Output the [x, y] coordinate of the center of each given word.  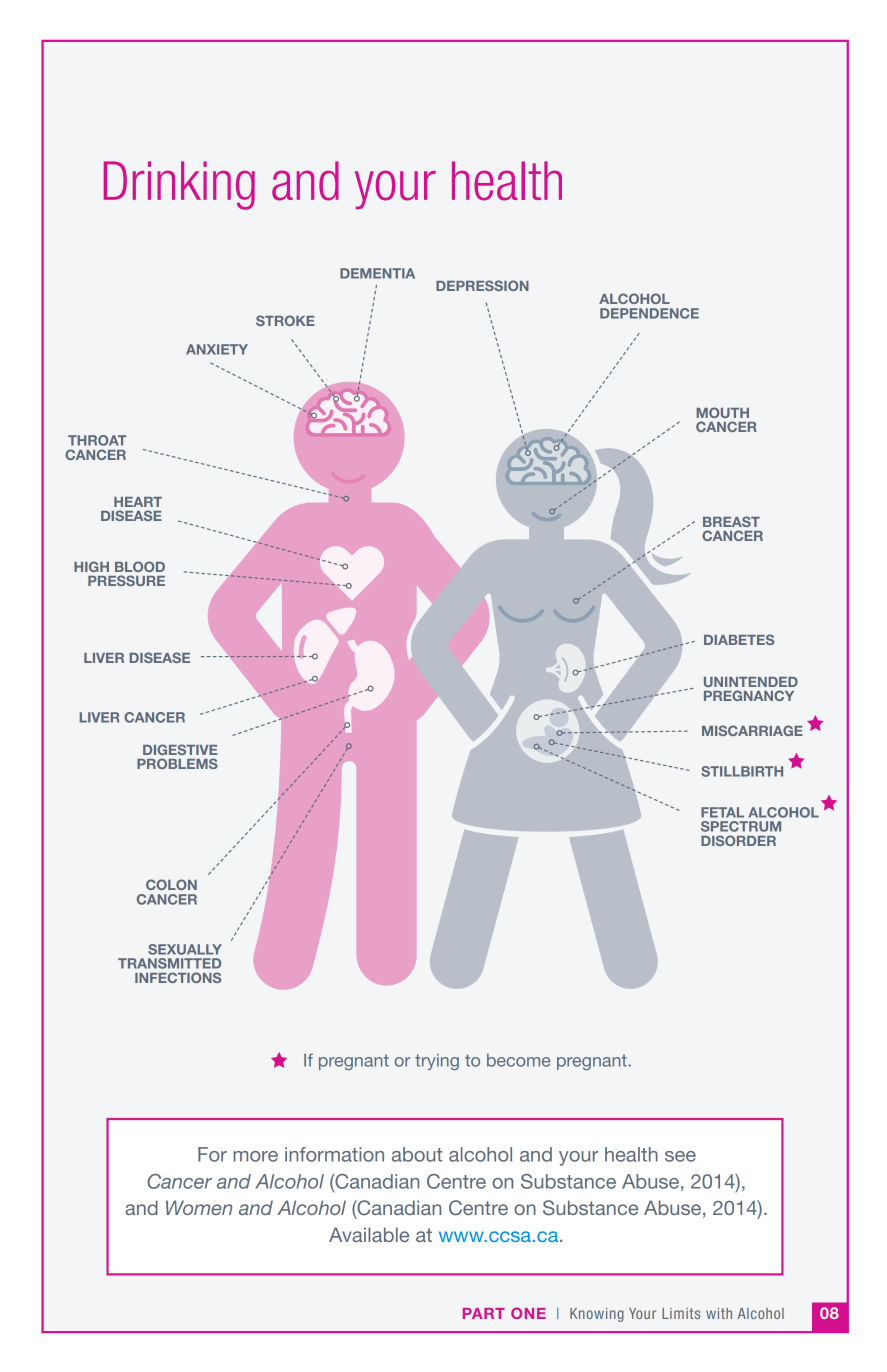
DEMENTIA [377, 273]
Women [199, 1207]
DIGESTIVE [180, 749]
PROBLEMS [177, 763]
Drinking [179, 185]
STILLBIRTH [742, 771]
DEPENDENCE [649, 313]
